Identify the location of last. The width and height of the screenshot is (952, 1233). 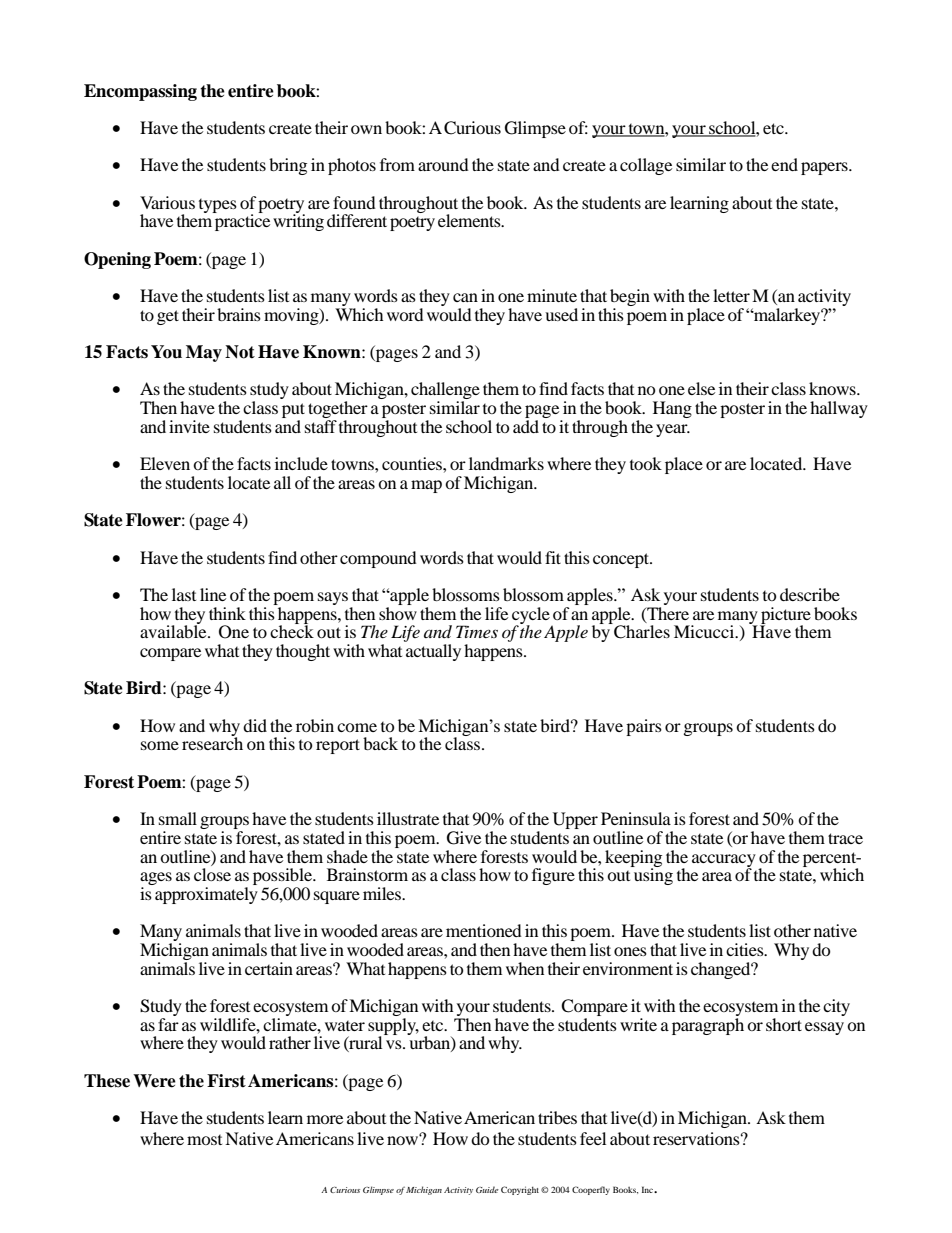
(184, 594).
